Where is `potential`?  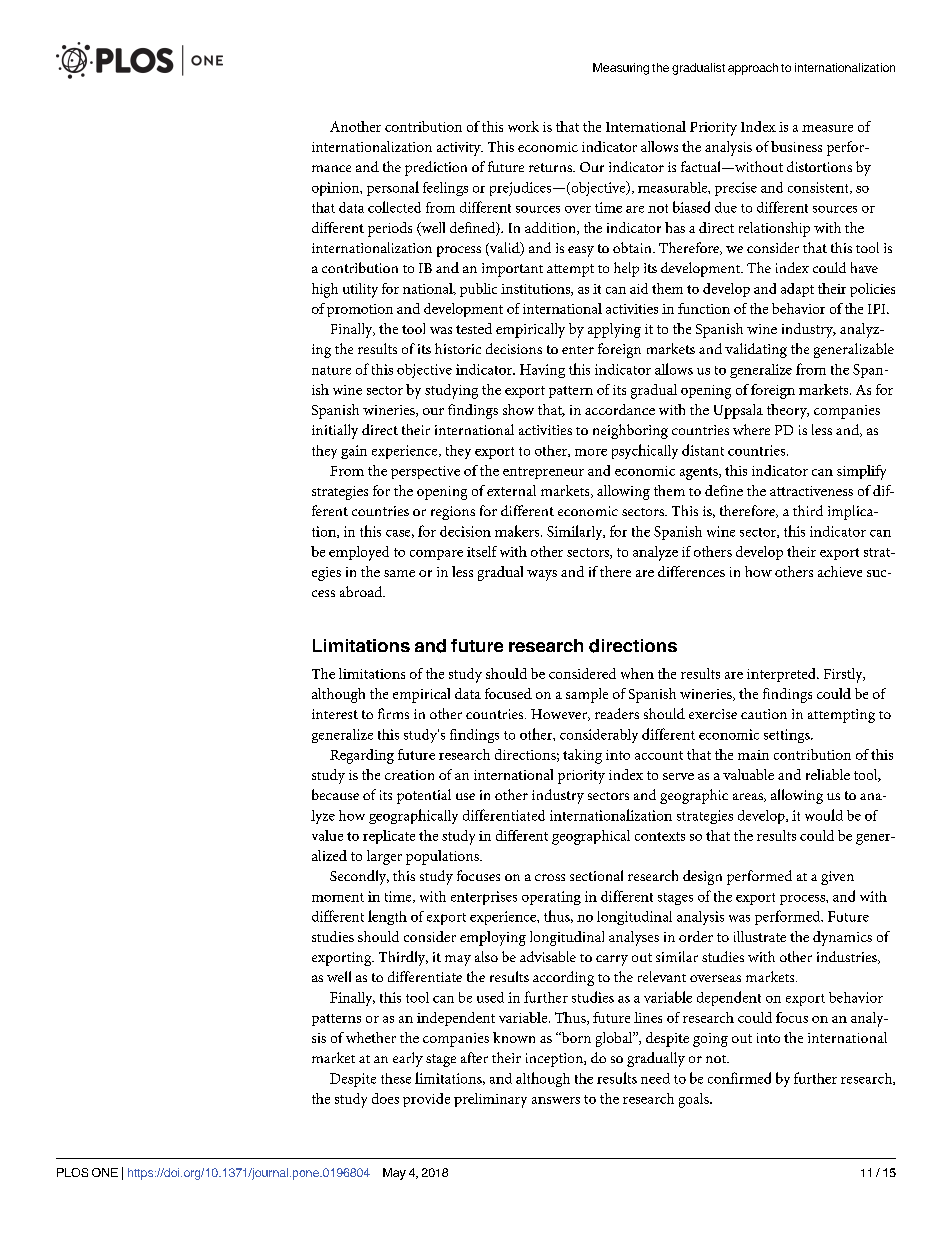
potential is located at coordinates (424, 796).
